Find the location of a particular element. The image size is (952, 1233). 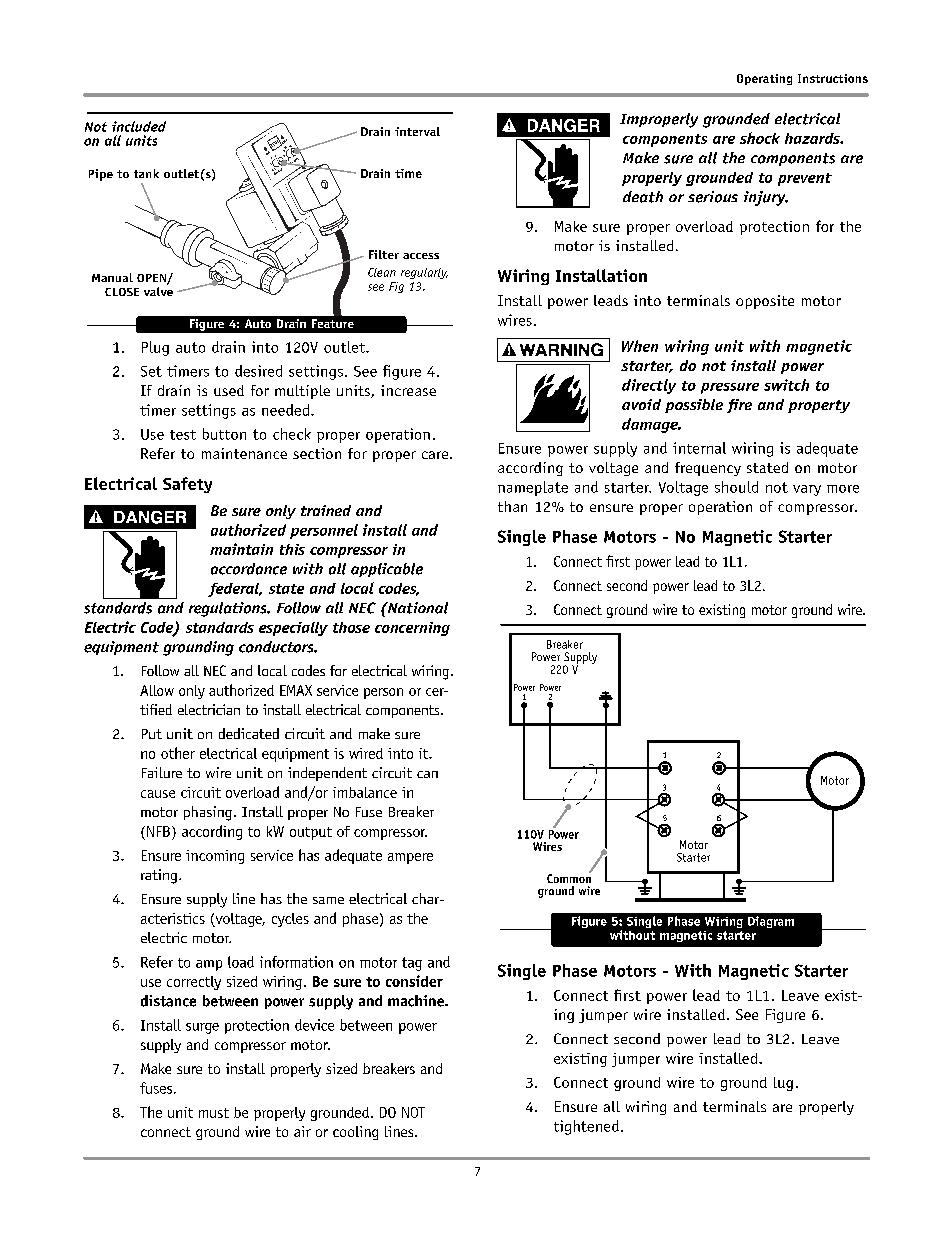

tightened is located at coordinates (586, 1127).
